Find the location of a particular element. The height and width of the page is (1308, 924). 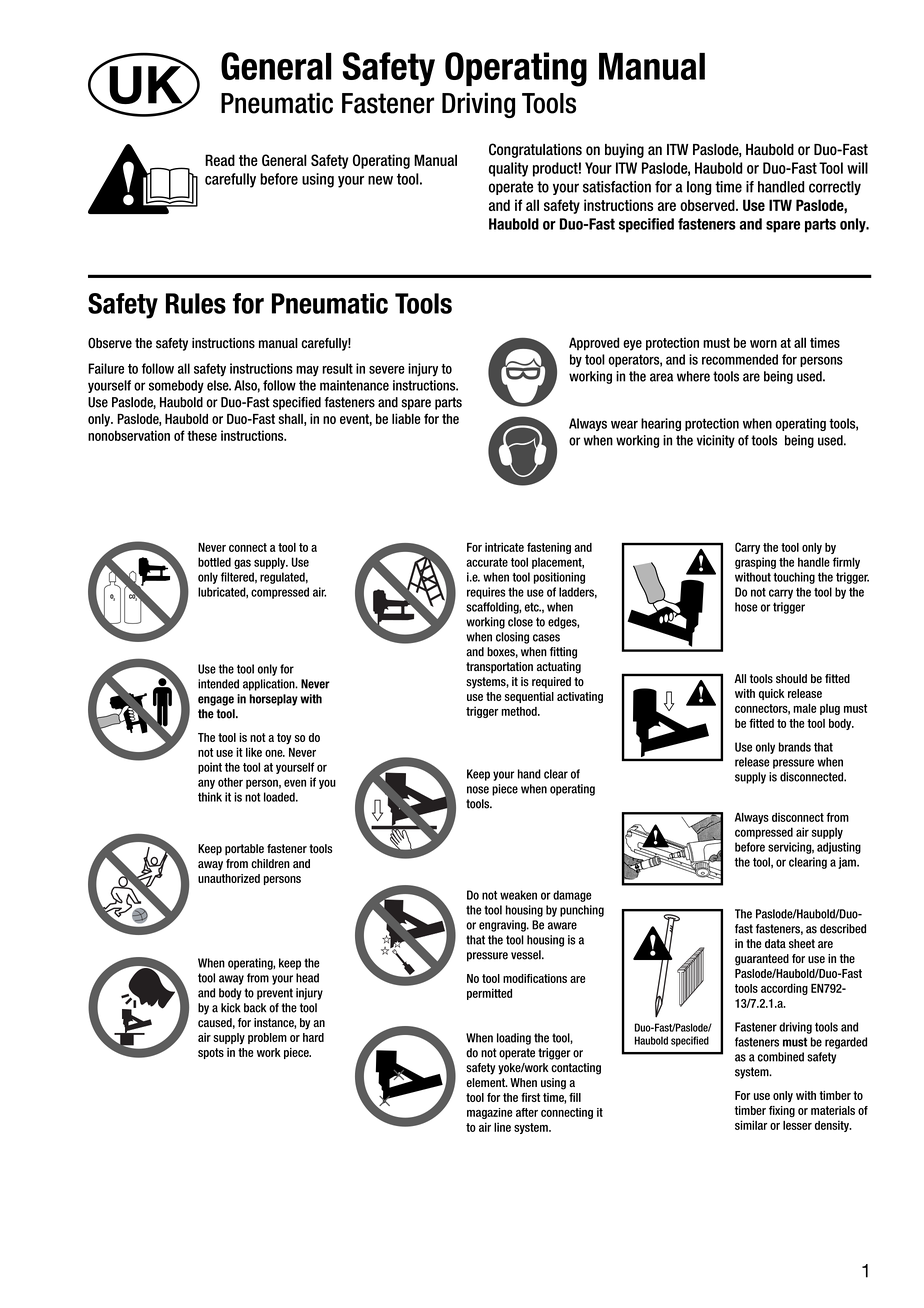

data is located at coordinates (775, 943).
